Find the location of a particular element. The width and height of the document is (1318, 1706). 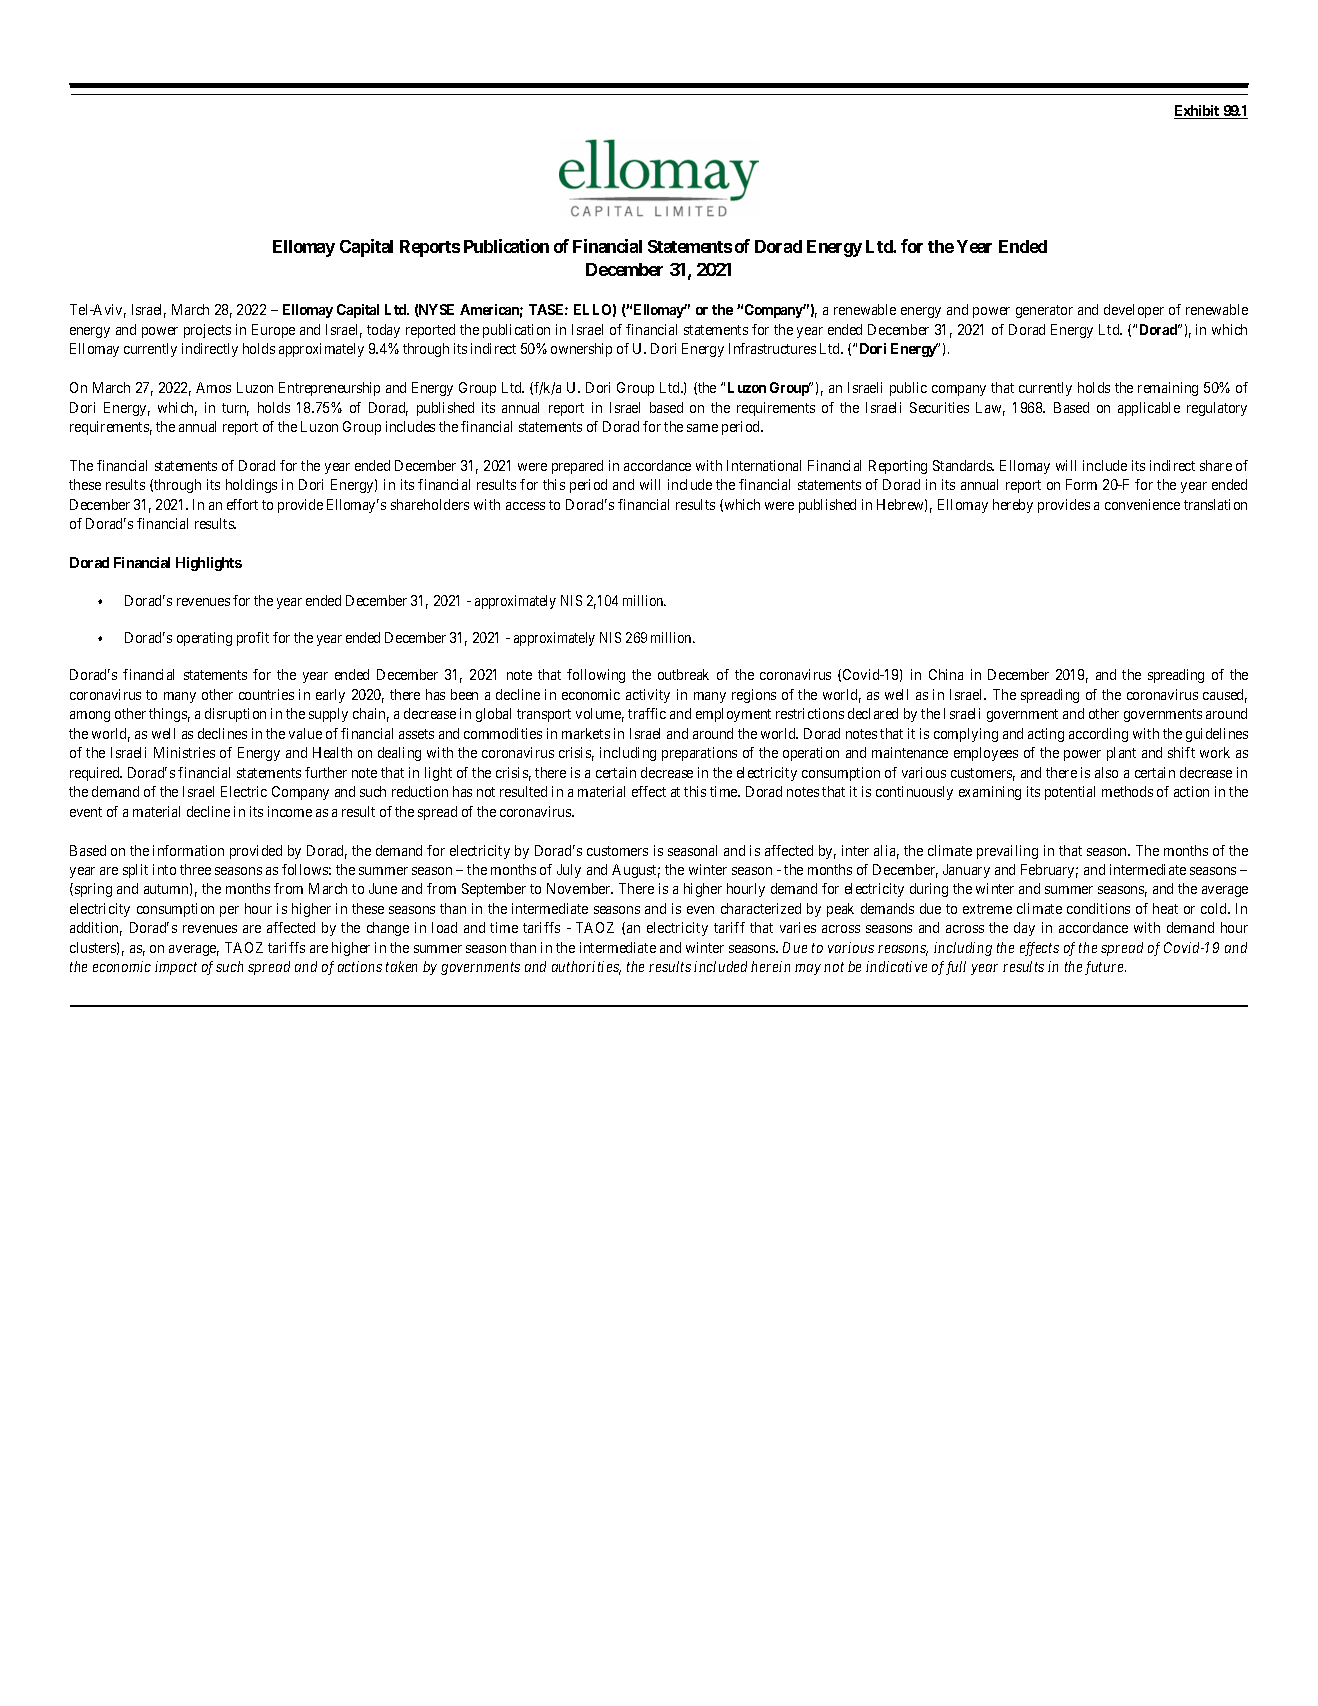

projects is located at coordinates (207, 331).
